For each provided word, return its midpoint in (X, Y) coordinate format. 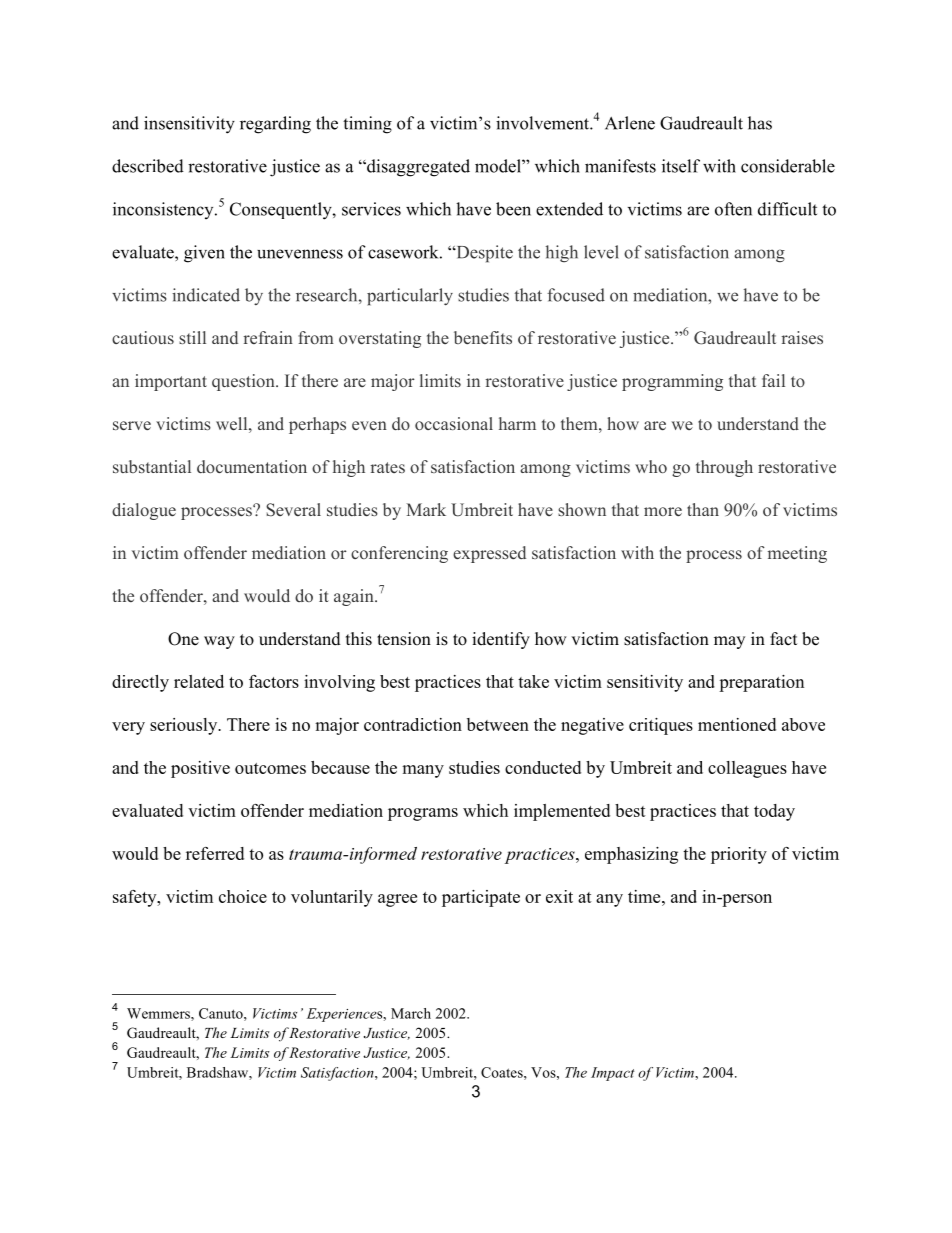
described (148, 166)
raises (802, 337)
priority (739, 855)
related (199, 681)
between (498, 724)
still (192, 337)
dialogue (144, 511)
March (411, 1013)
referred (215, 853)
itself (681, 166)
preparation (761, 683)
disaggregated (417, 168)
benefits (483, 337)
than (703, 509)
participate (481, 898)
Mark (426, 509)
